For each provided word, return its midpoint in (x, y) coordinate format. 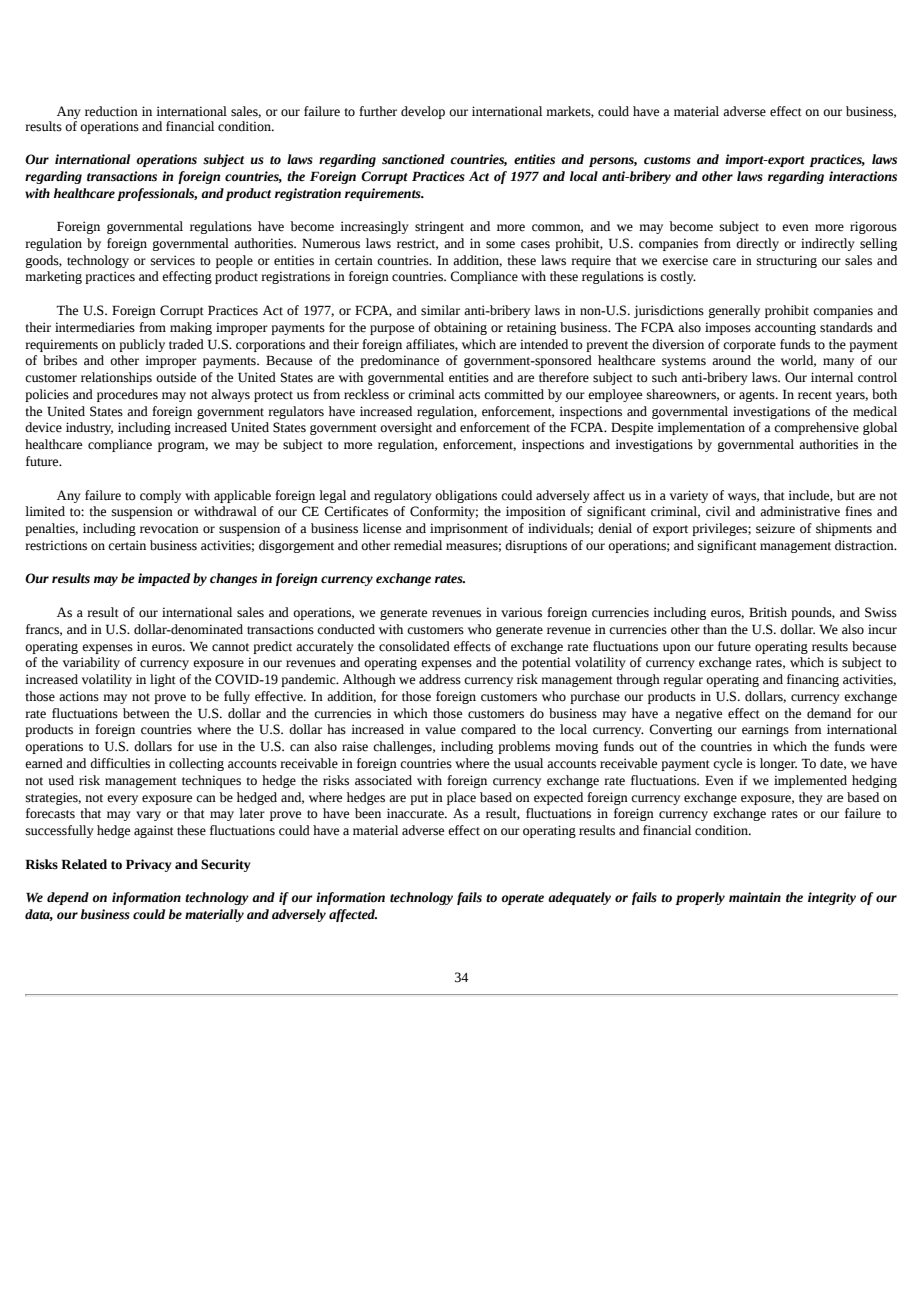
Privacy (149, 865)
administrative (800, 511)
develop (423, 112)
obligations (466, 496)
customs (667, 160)
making (191, 328)
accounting (785, 328)
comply (160, 496)
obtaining (460, 328)
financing (813, 680)
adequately (579, 898)
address (440, 679)
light (163, 680)
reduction (111, 111)
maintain (755, 897)
